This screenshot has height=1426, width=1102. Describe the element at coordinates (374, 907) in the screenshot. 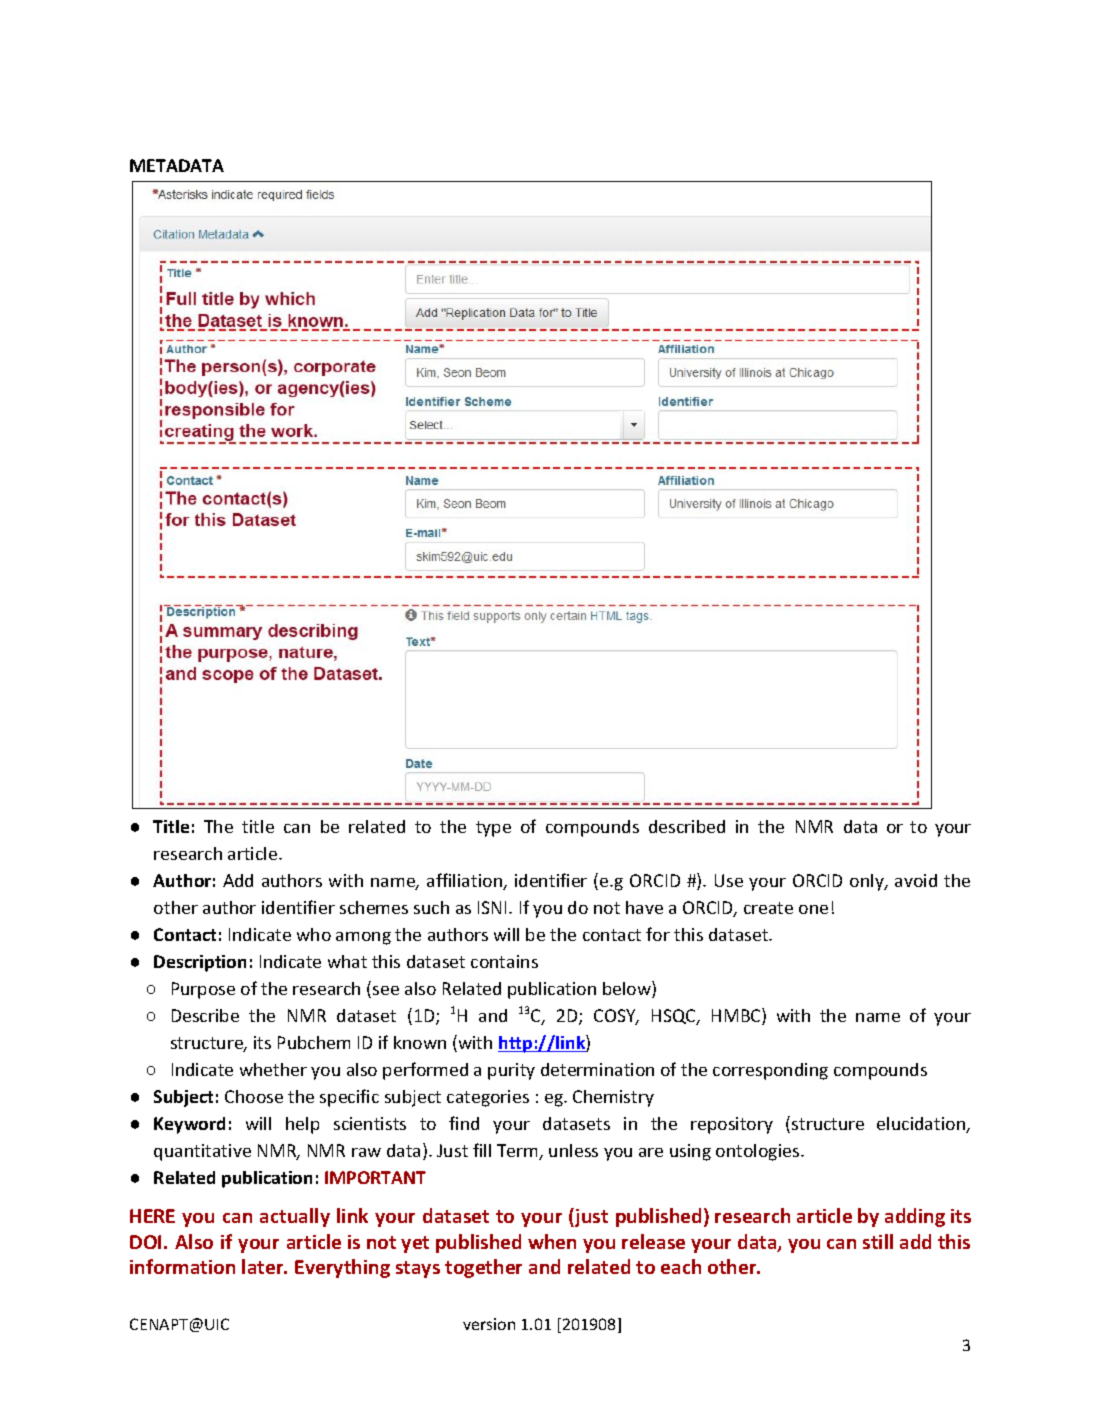

I see `schemes` at that location.
